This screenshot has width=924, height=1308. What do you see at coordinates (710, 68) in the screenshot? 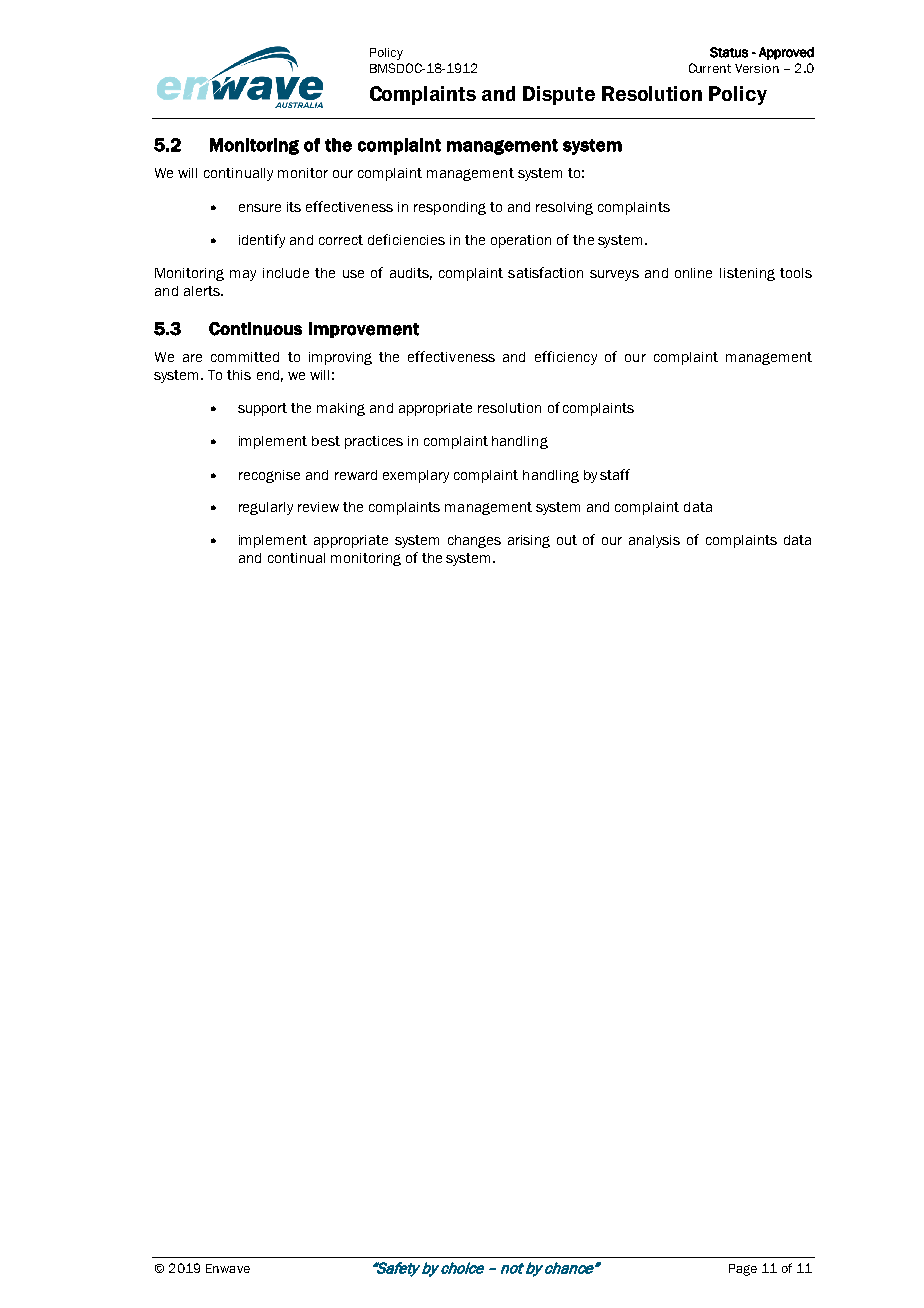
I see `Current` at bounding box center [710, 68].
